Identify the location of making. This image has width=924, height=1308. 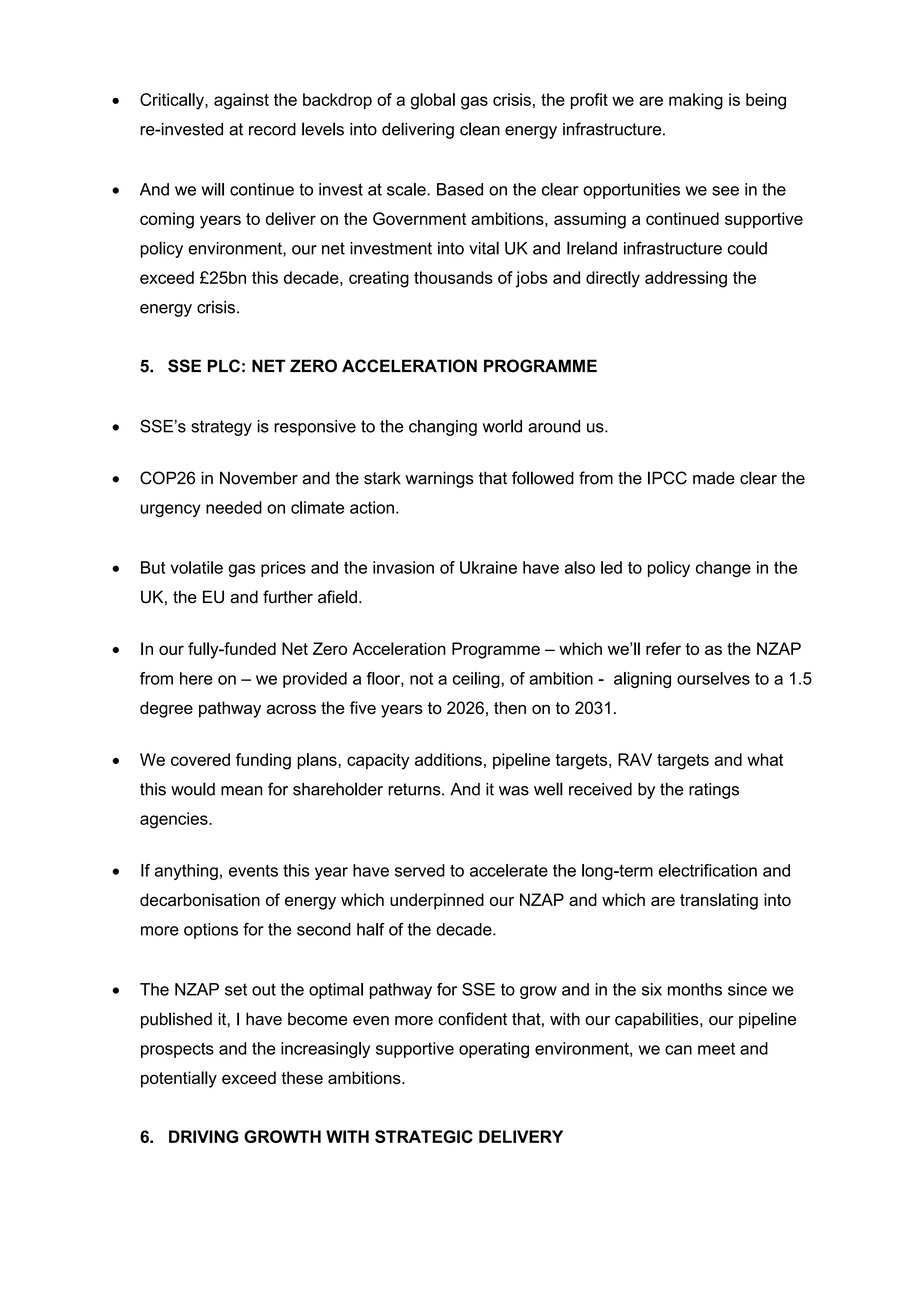
(696, 101).
